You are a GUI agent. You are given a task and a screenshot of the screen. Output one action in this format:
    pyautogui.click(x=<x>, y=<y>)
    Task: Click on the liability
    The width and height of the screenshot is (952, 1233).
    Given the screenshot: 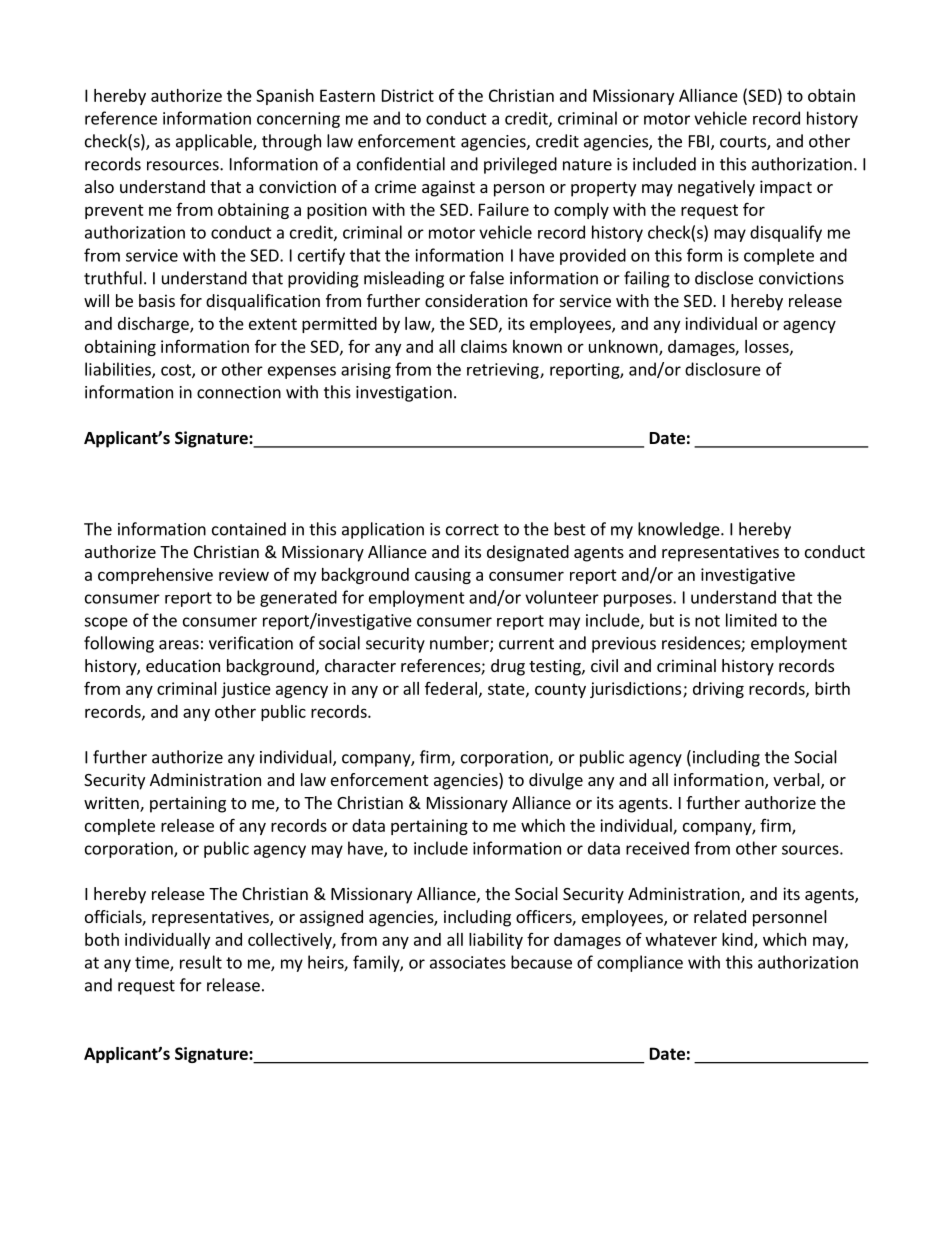 What is the action you would take?
    pyautogui.click(x=496, y=941)
